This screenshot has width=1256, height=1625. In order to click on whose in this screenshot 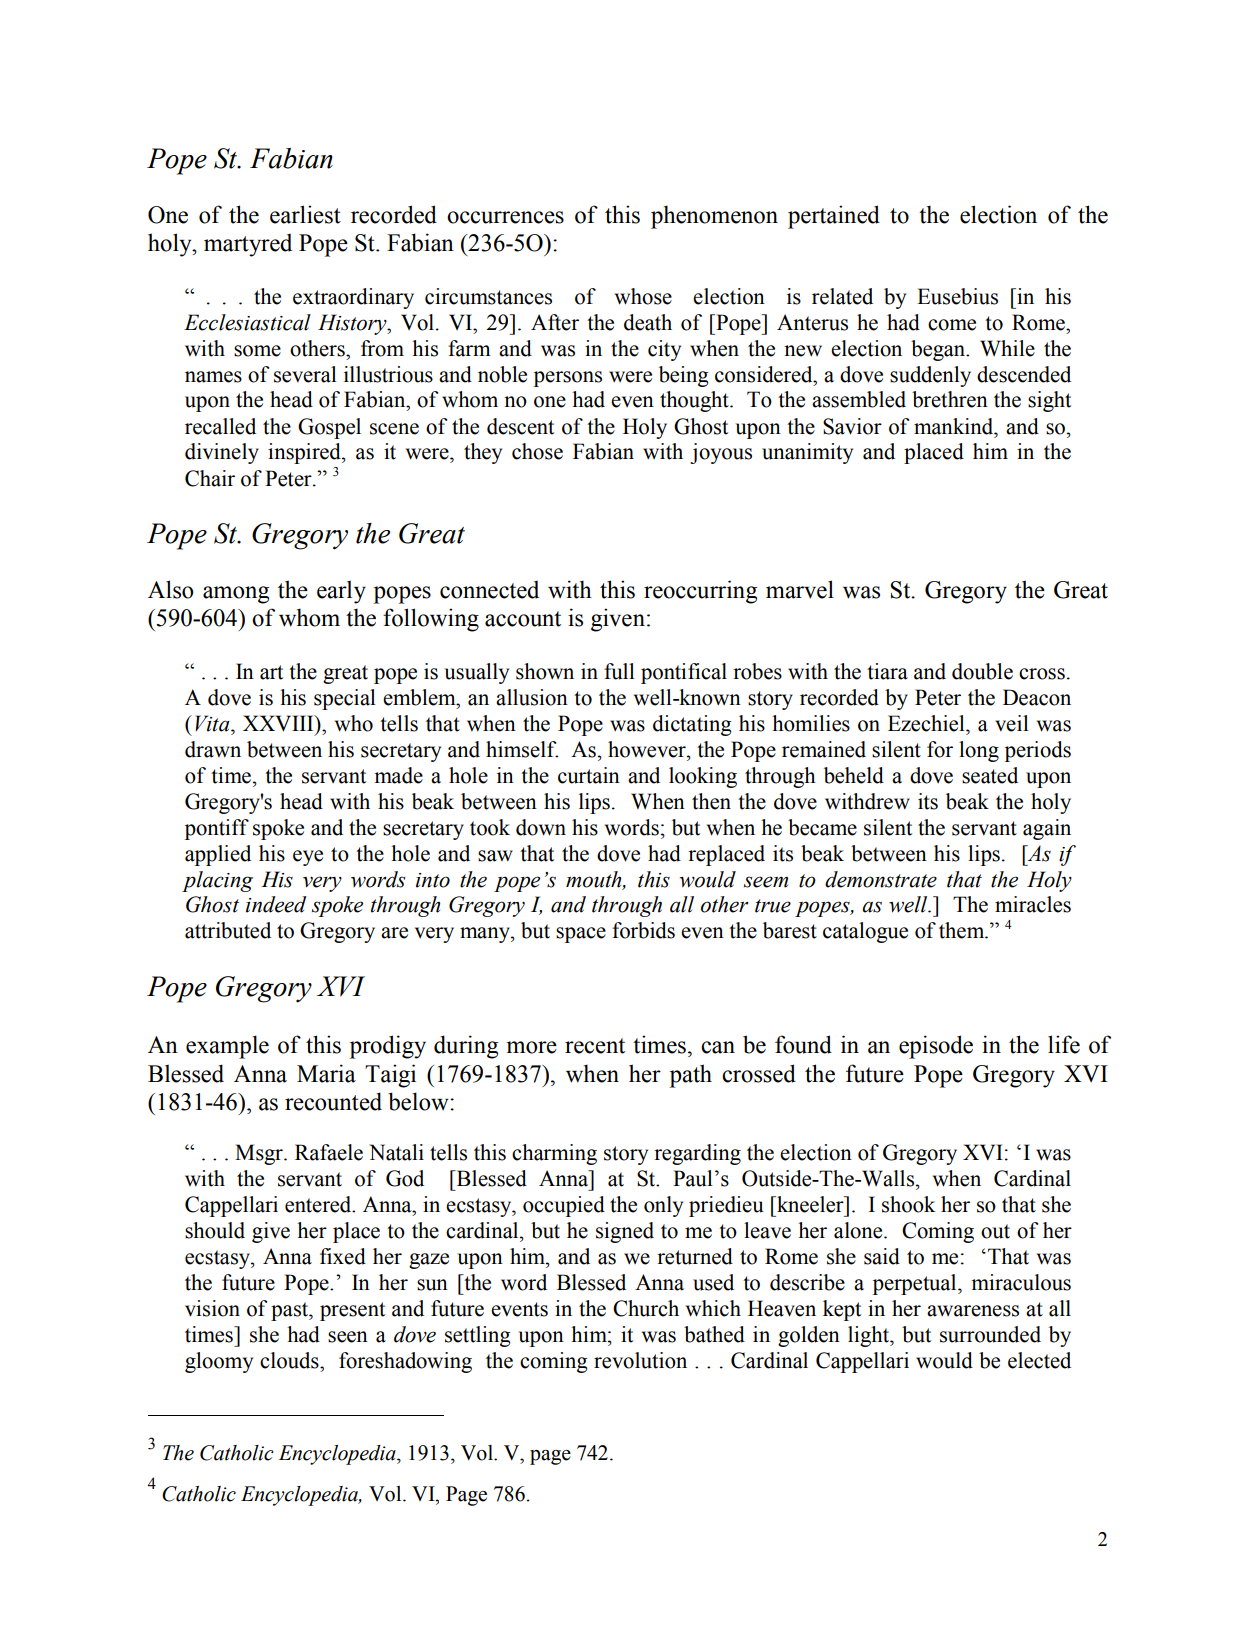, I will do `click(643, 296)`.
